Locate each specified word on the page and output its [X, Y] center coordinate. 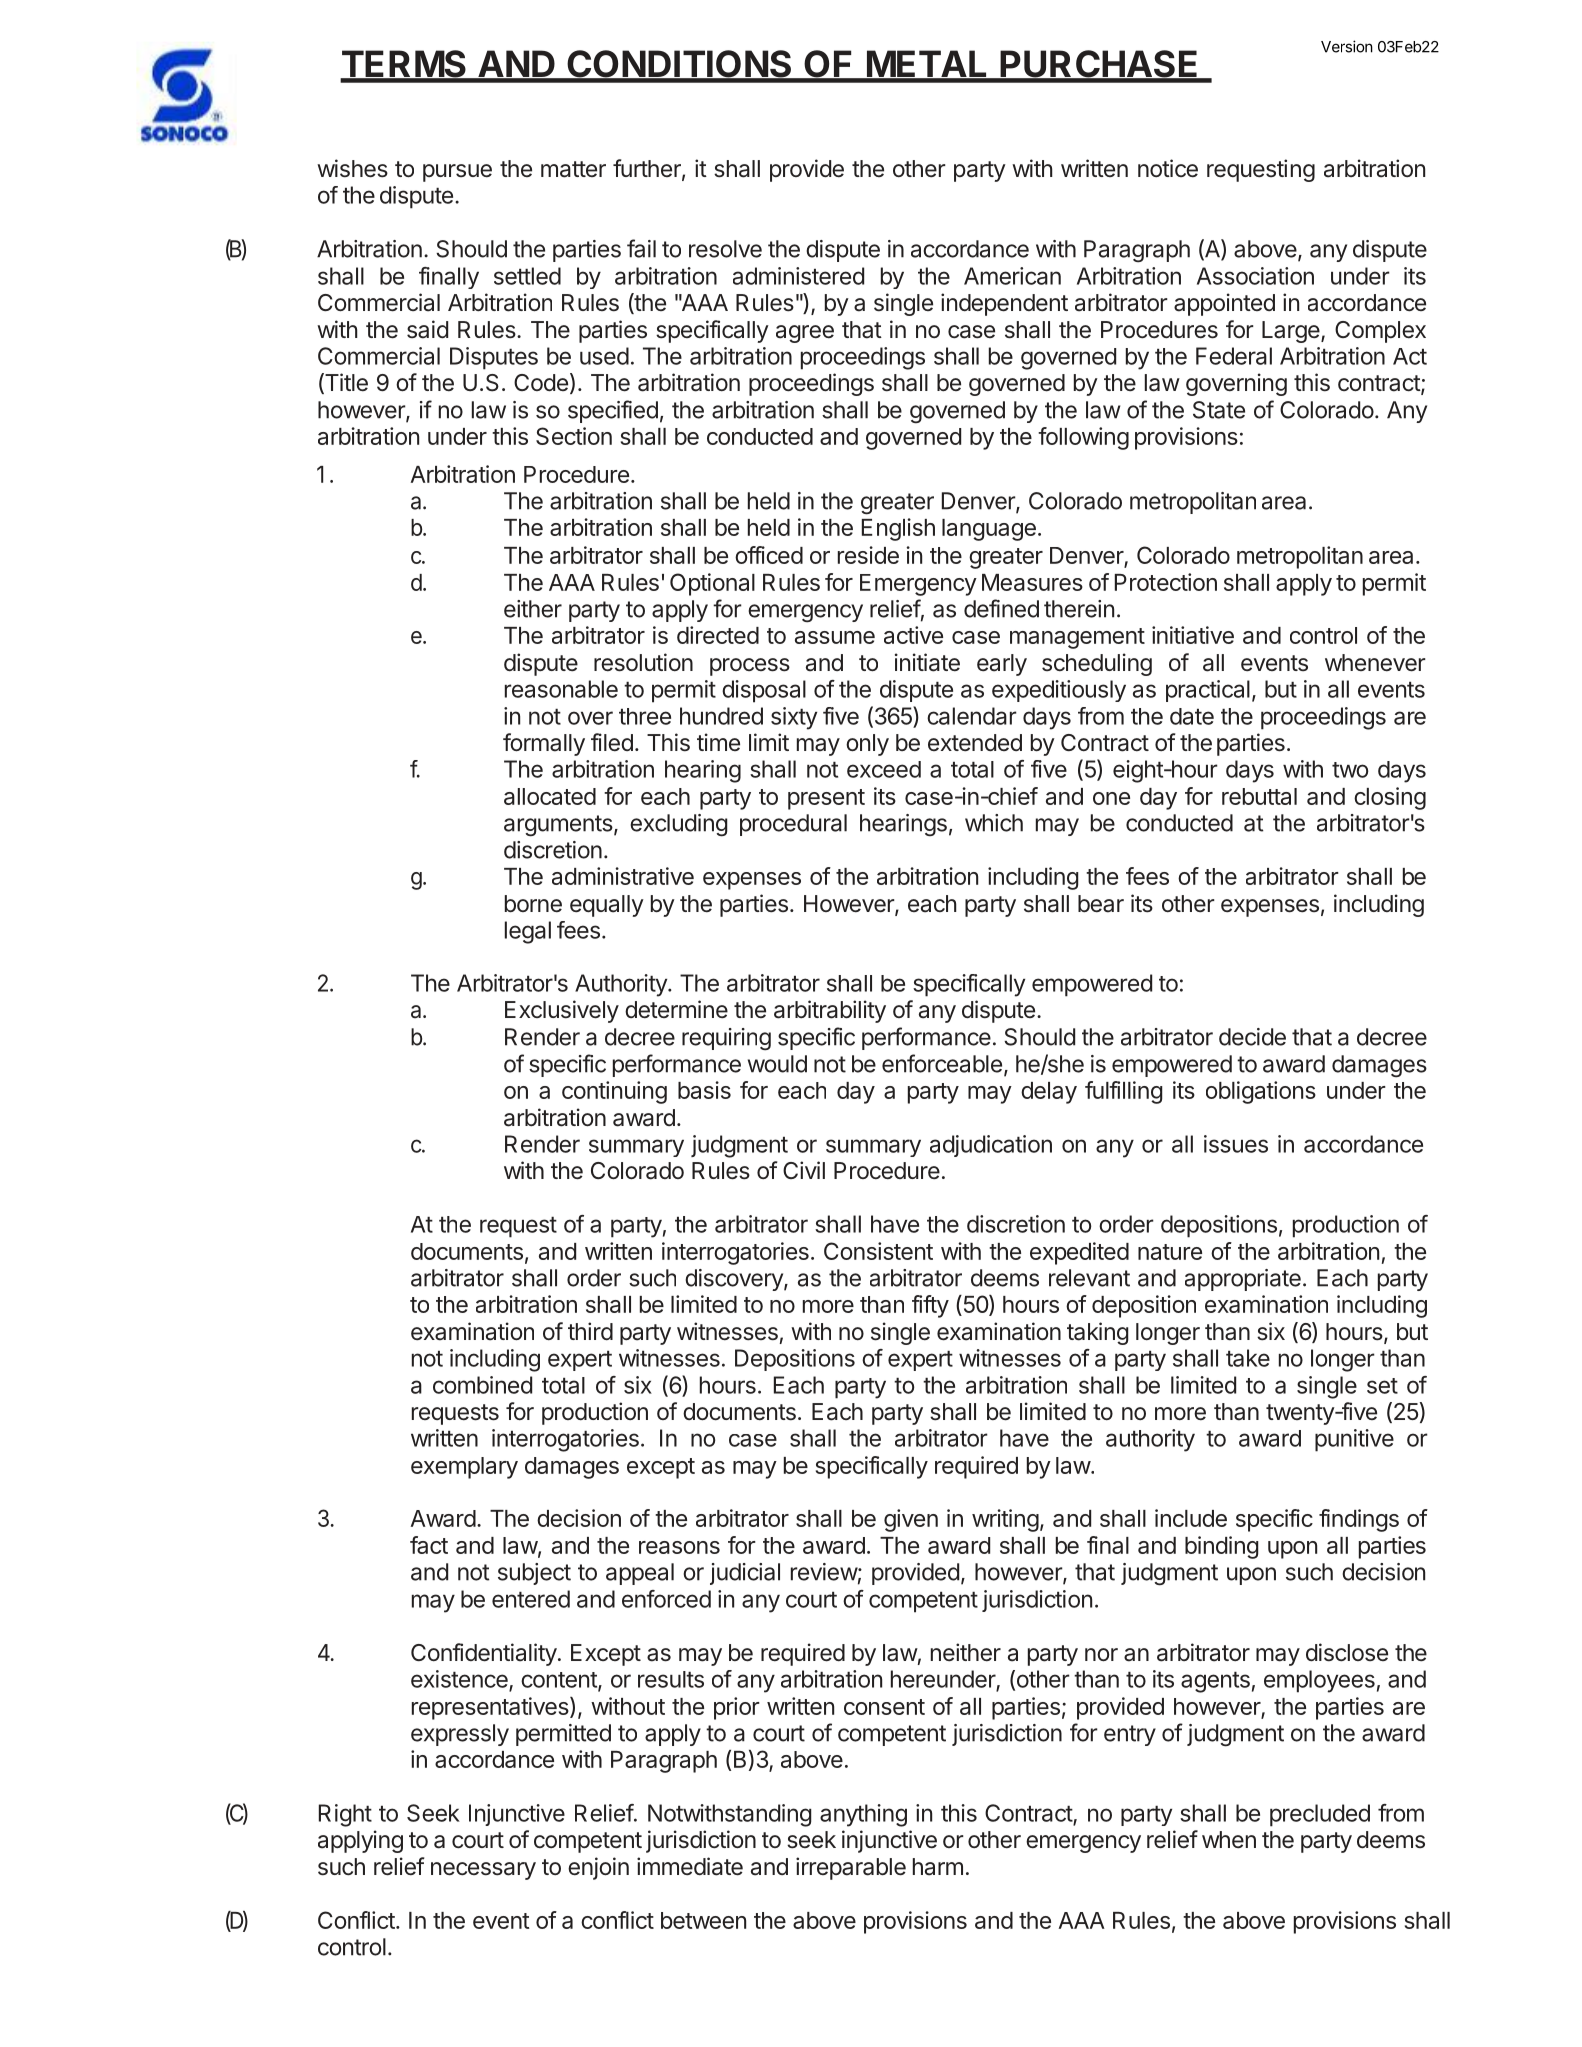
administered [798, 276]
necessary [483, 1871]
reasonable [561, 689]
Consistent [878, 1251]
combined [482, 1385]
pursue [457, 173]
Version [1347, 46]
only [867, 745]
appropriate [1243, 1280]
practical [1208, 691]
